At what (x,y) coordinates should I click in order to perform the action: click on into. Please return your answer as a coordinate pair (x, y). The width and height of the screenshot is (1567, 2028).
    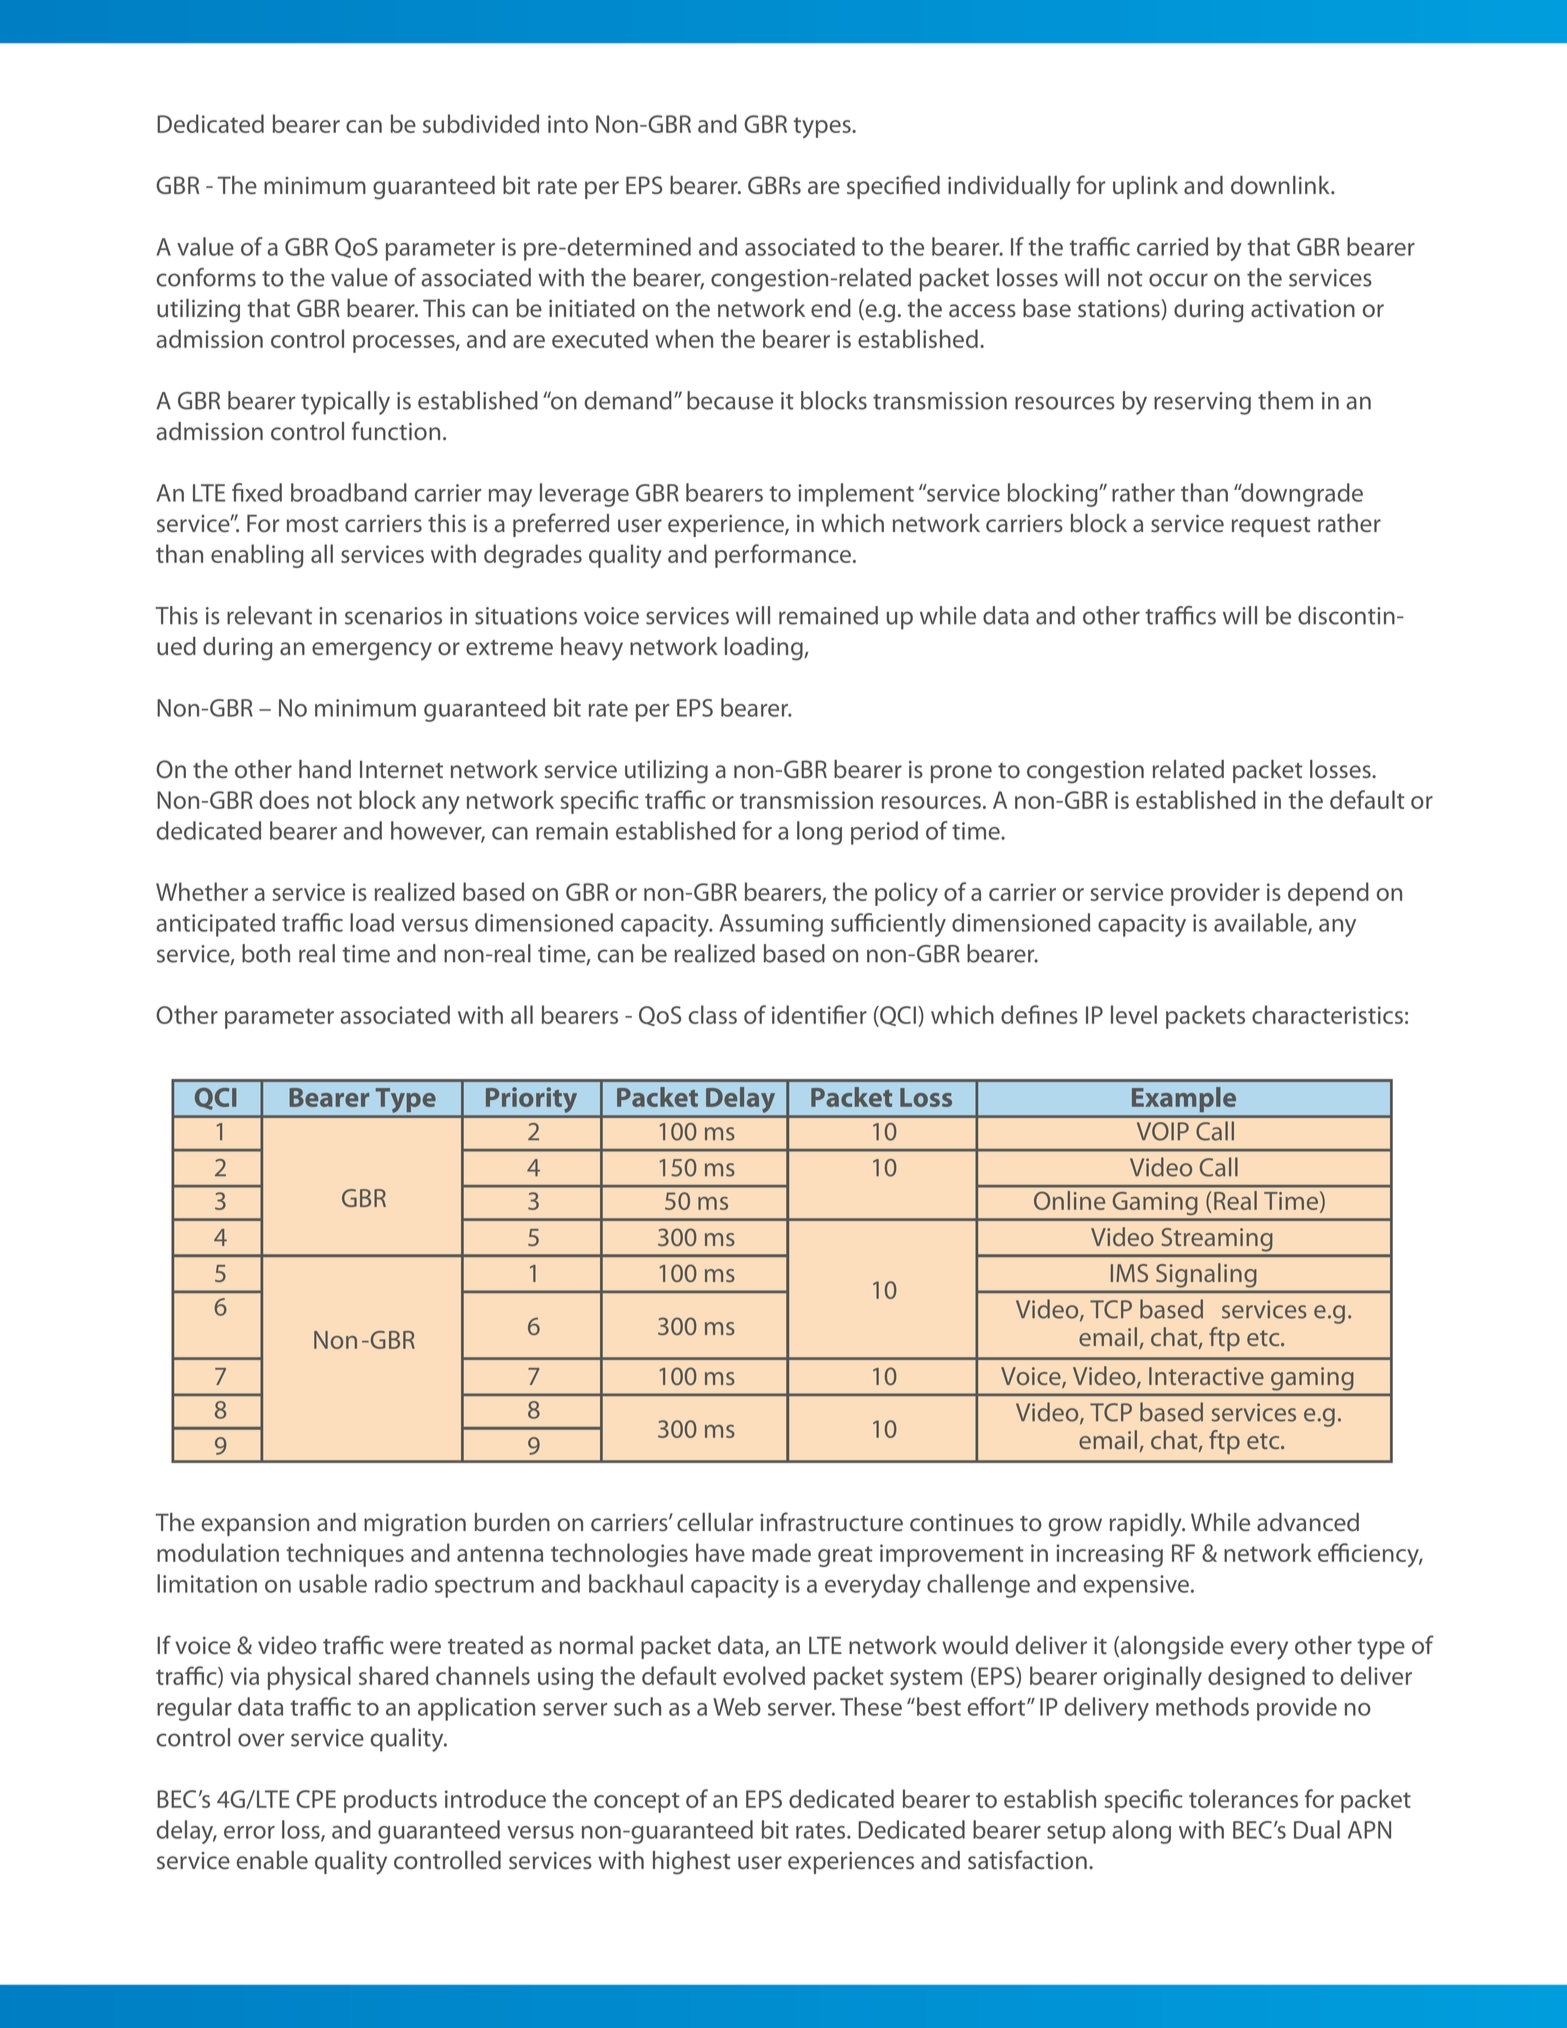
    Looking at the image, I should click on (568, 124).
